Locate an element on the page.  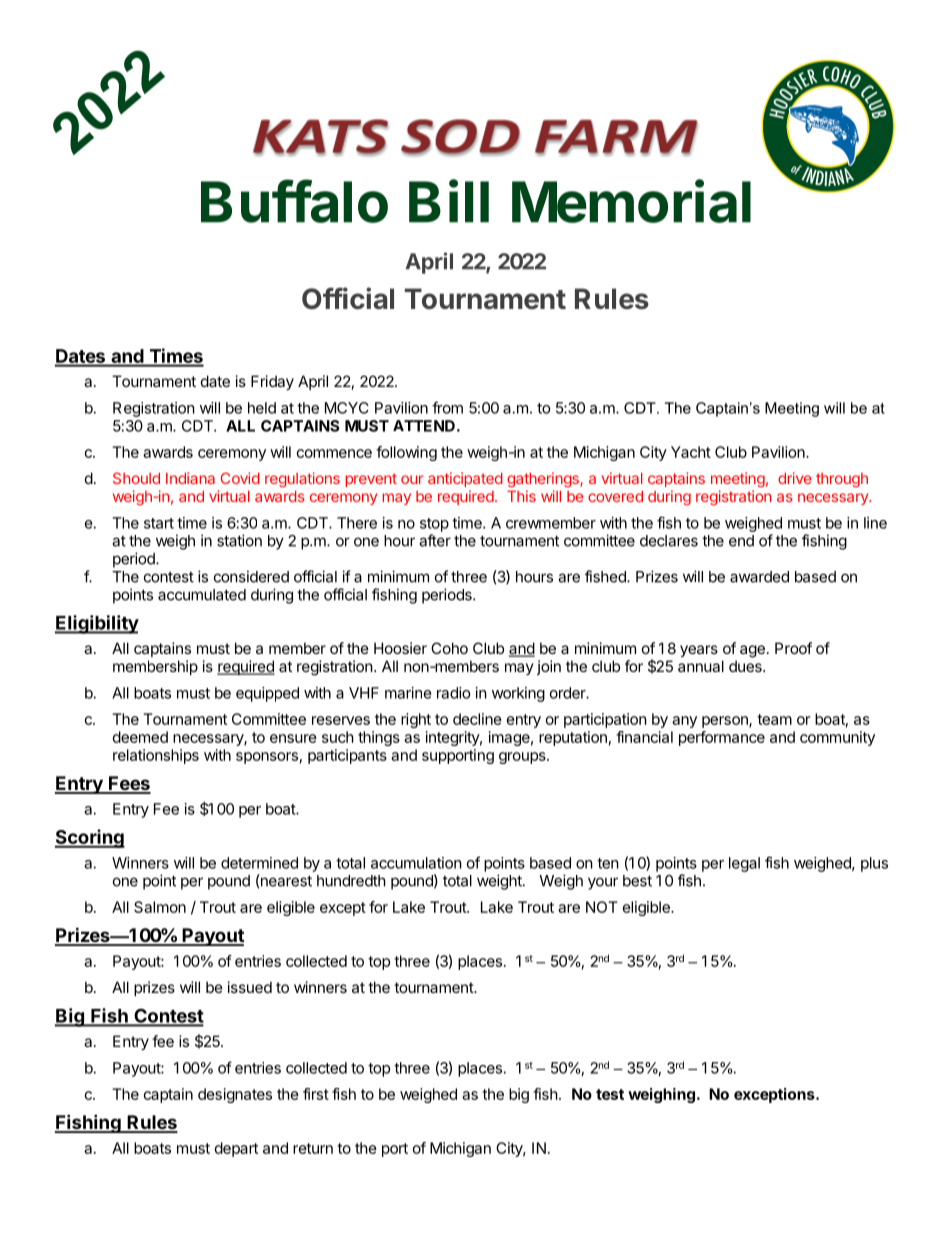
determined is located at coordinates (259, 863).
